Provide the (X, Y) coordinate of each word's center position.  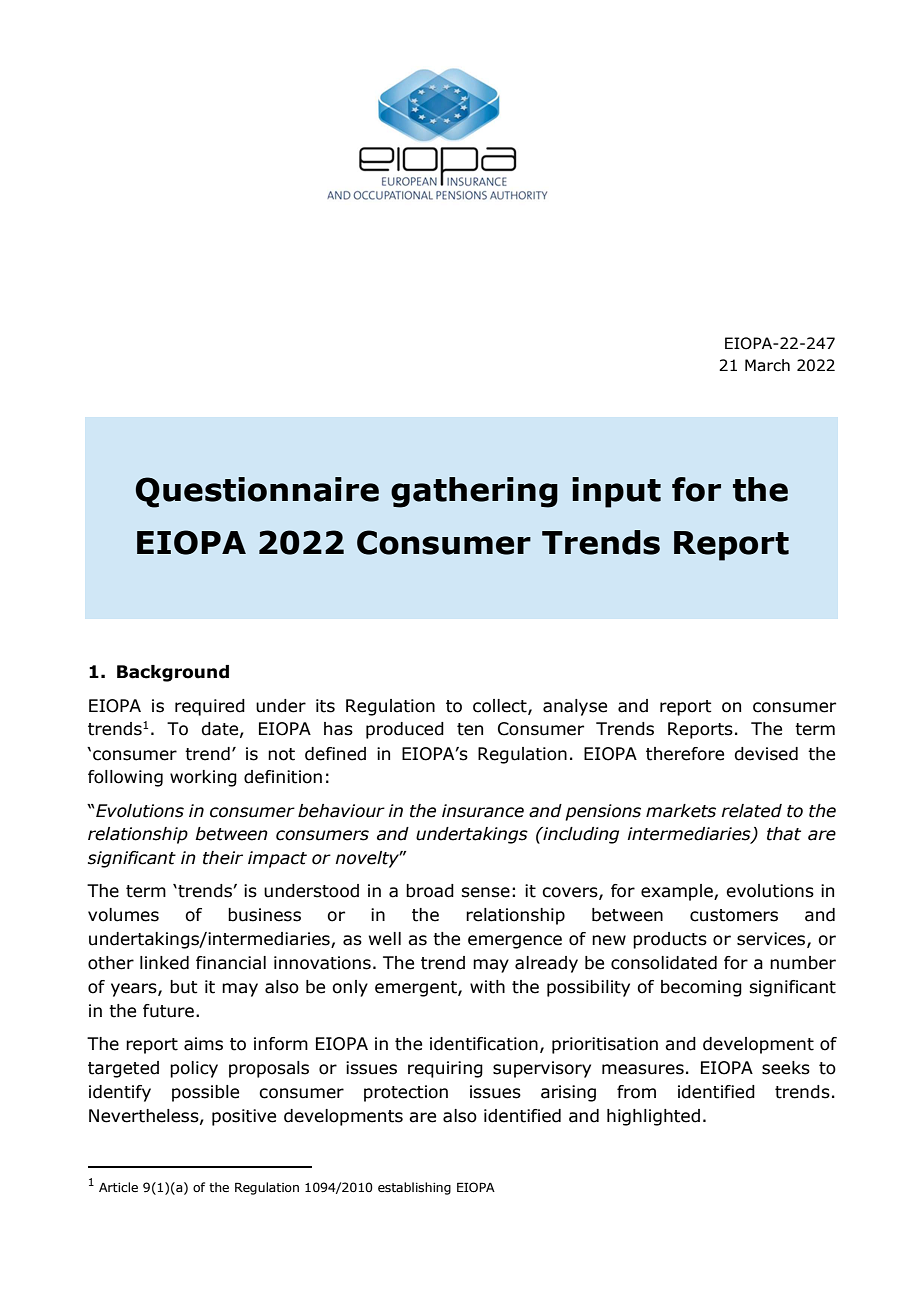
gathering (474, 492)
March (767, 365)
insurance (483, 811)
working (203, 778)
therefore (685, 754)
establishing (414, 1188)
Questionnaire (257, 492)
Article (118, 1187)
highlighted (653, 1117)
